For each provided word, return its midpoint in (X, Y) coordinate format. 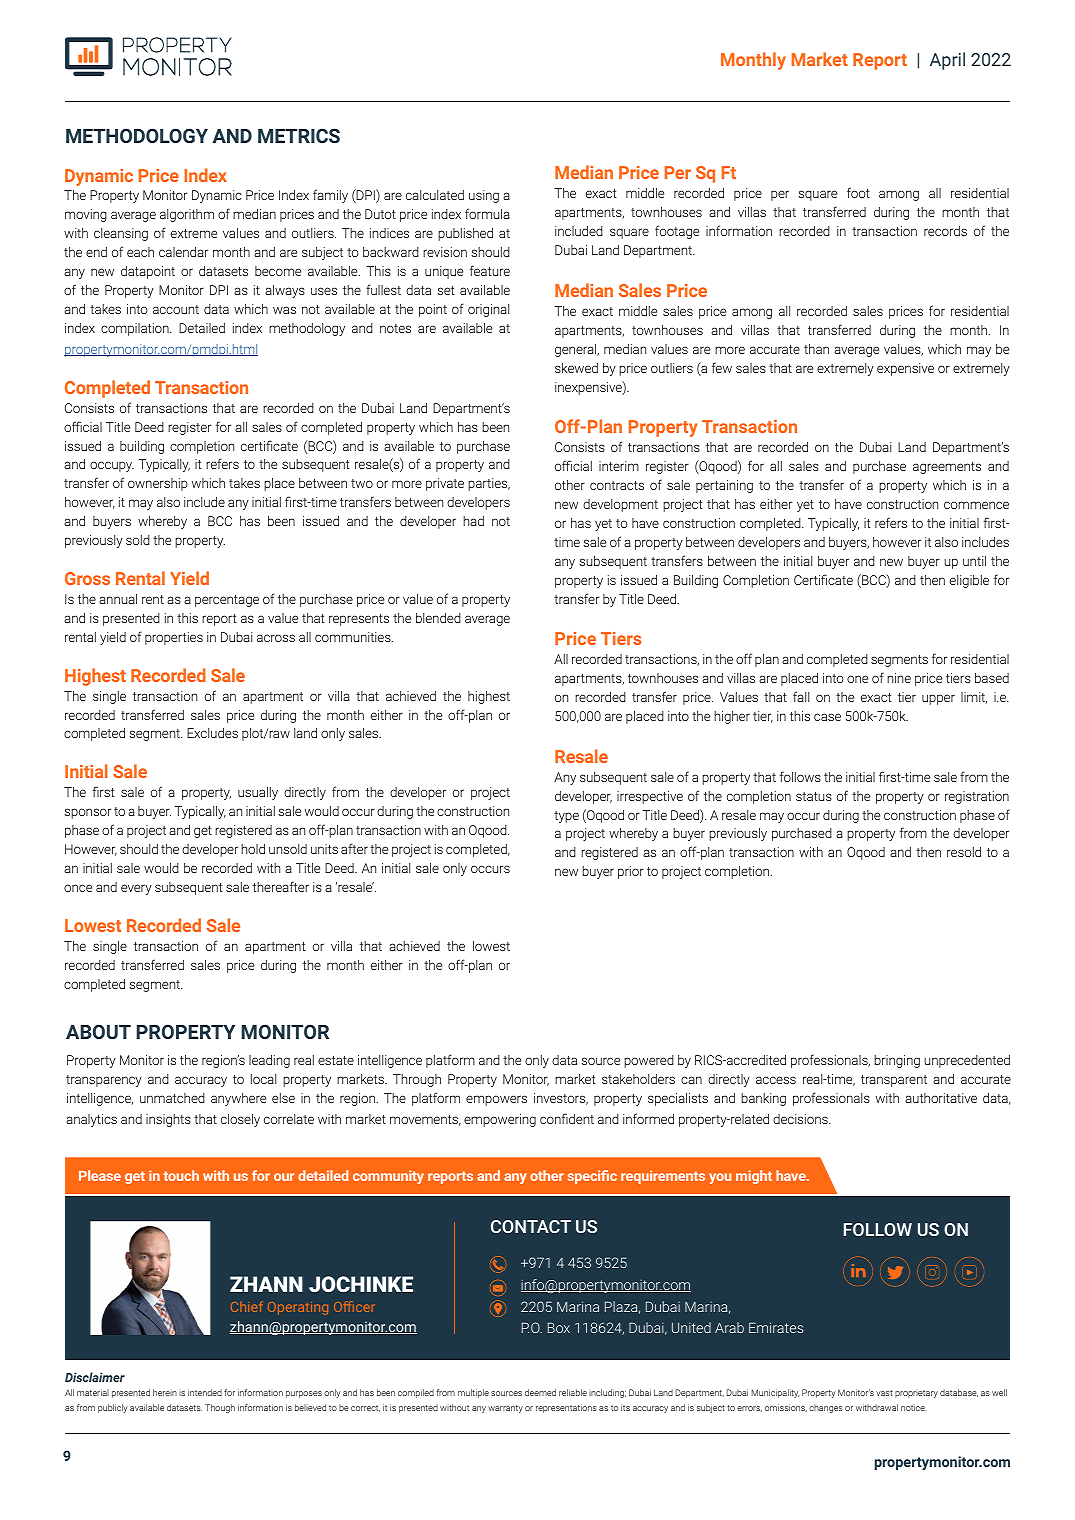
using (484, 196)
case (827, 717)
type (566, 817)
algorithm (187, 215)
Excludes (212, 733)
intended (205, 1392)
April (947, 61)
